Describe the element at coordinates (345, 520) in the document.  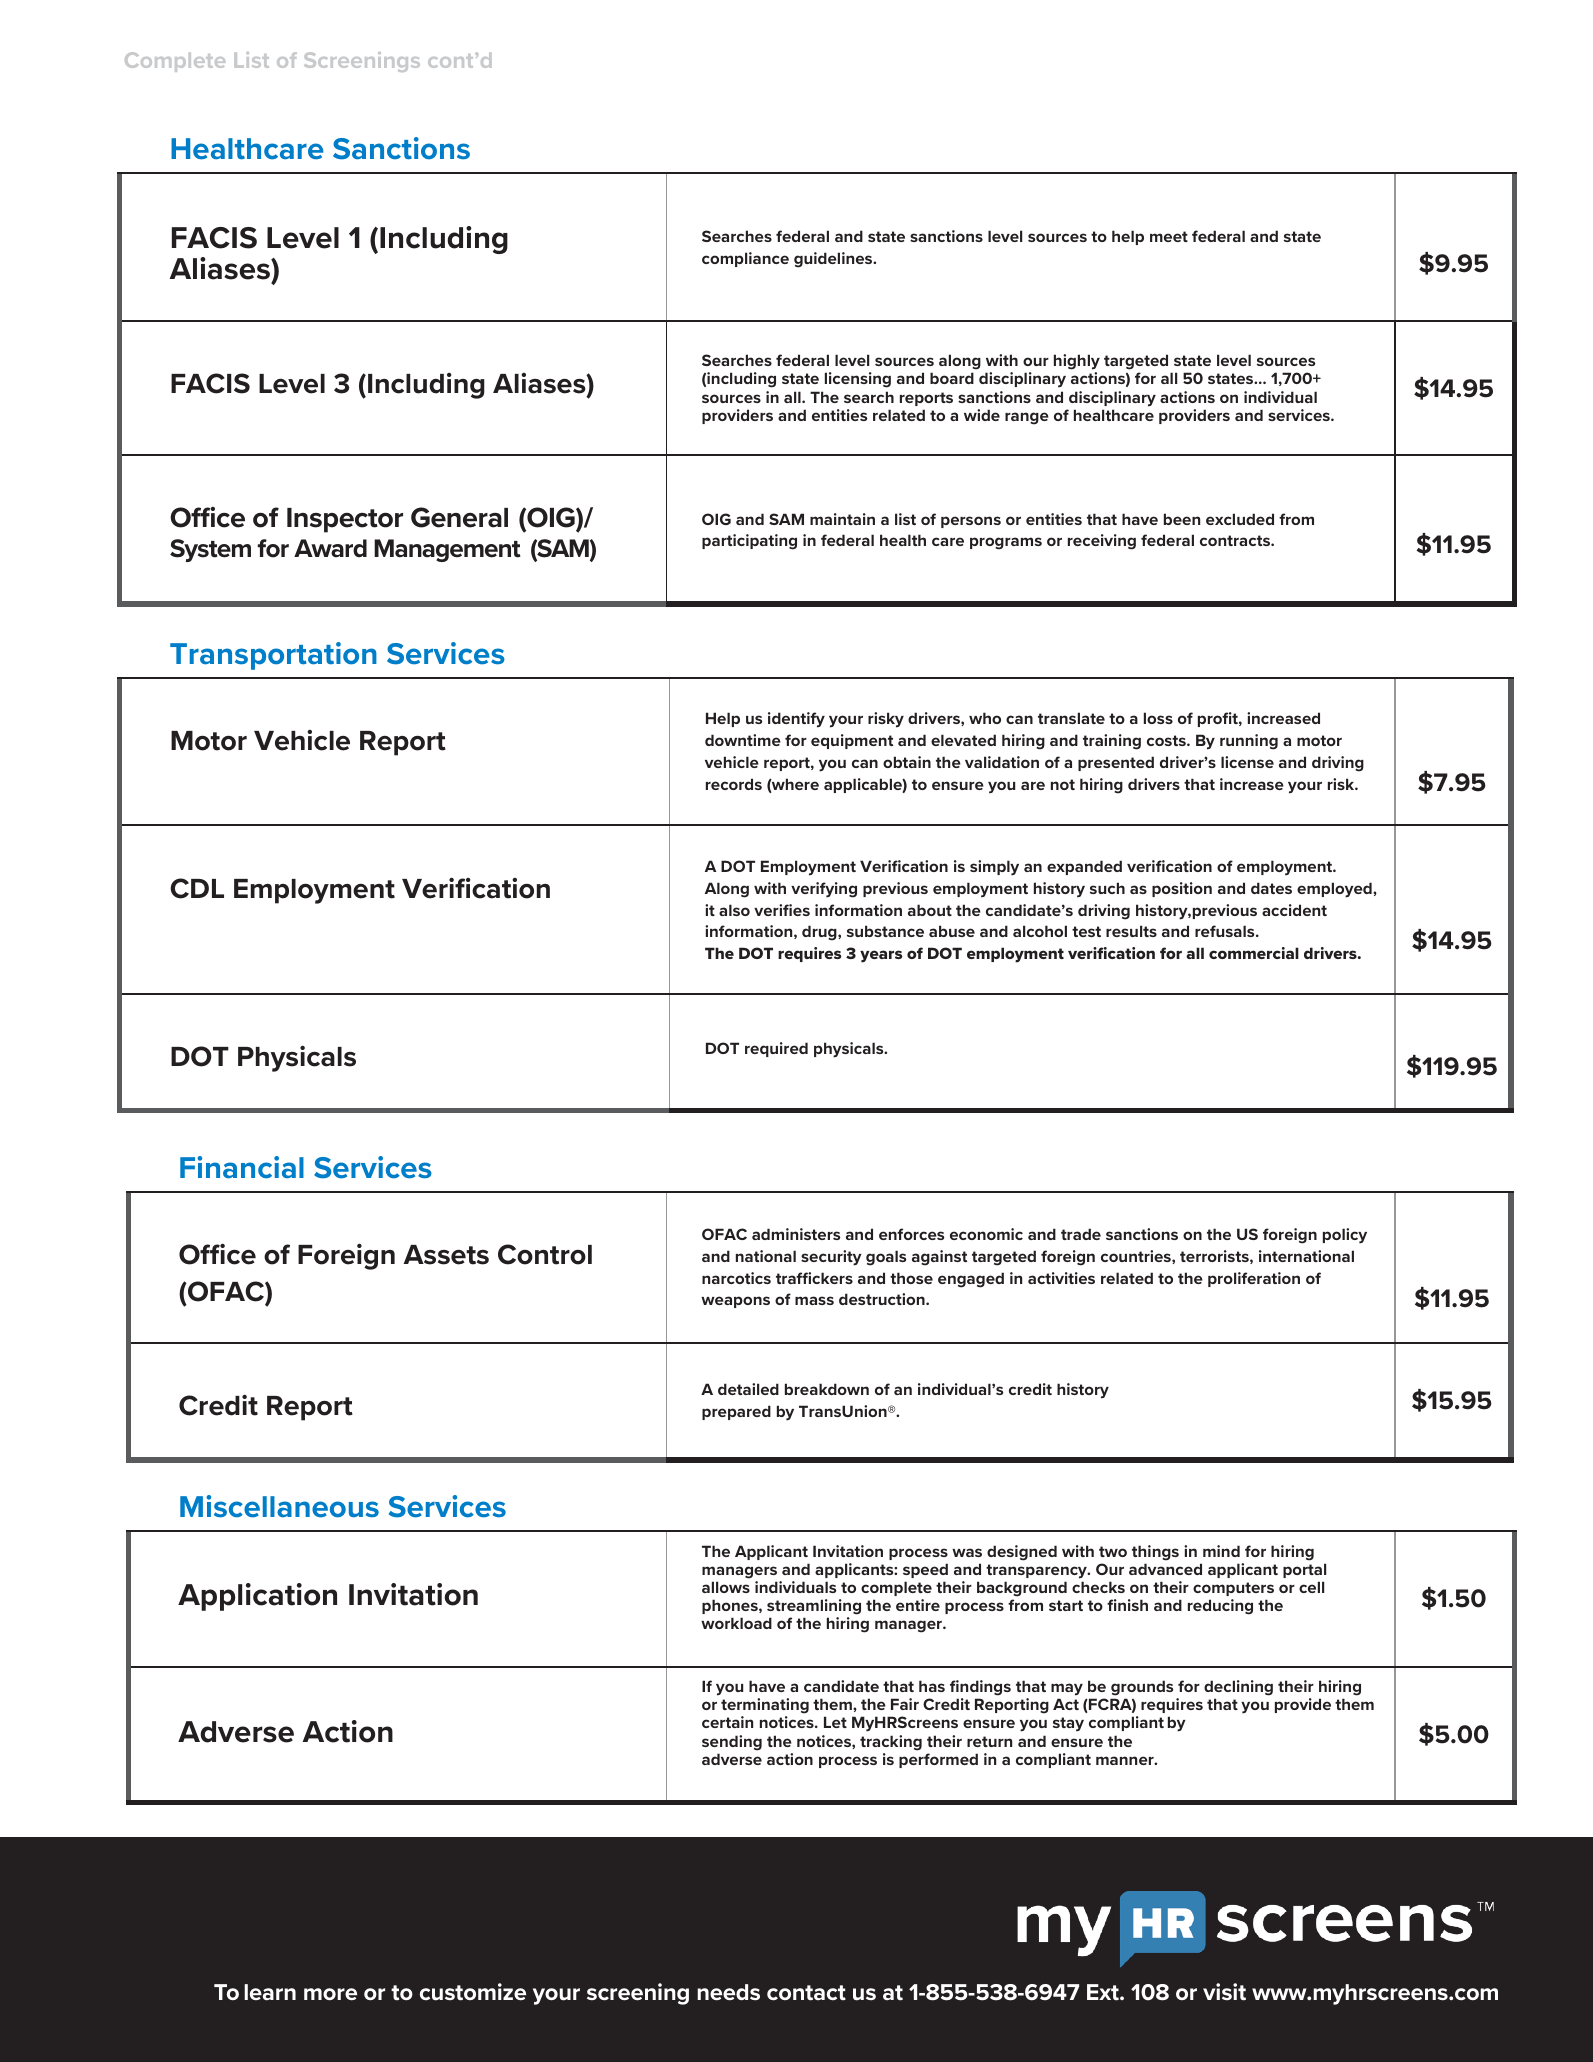
I see `Inspector` at that location.
